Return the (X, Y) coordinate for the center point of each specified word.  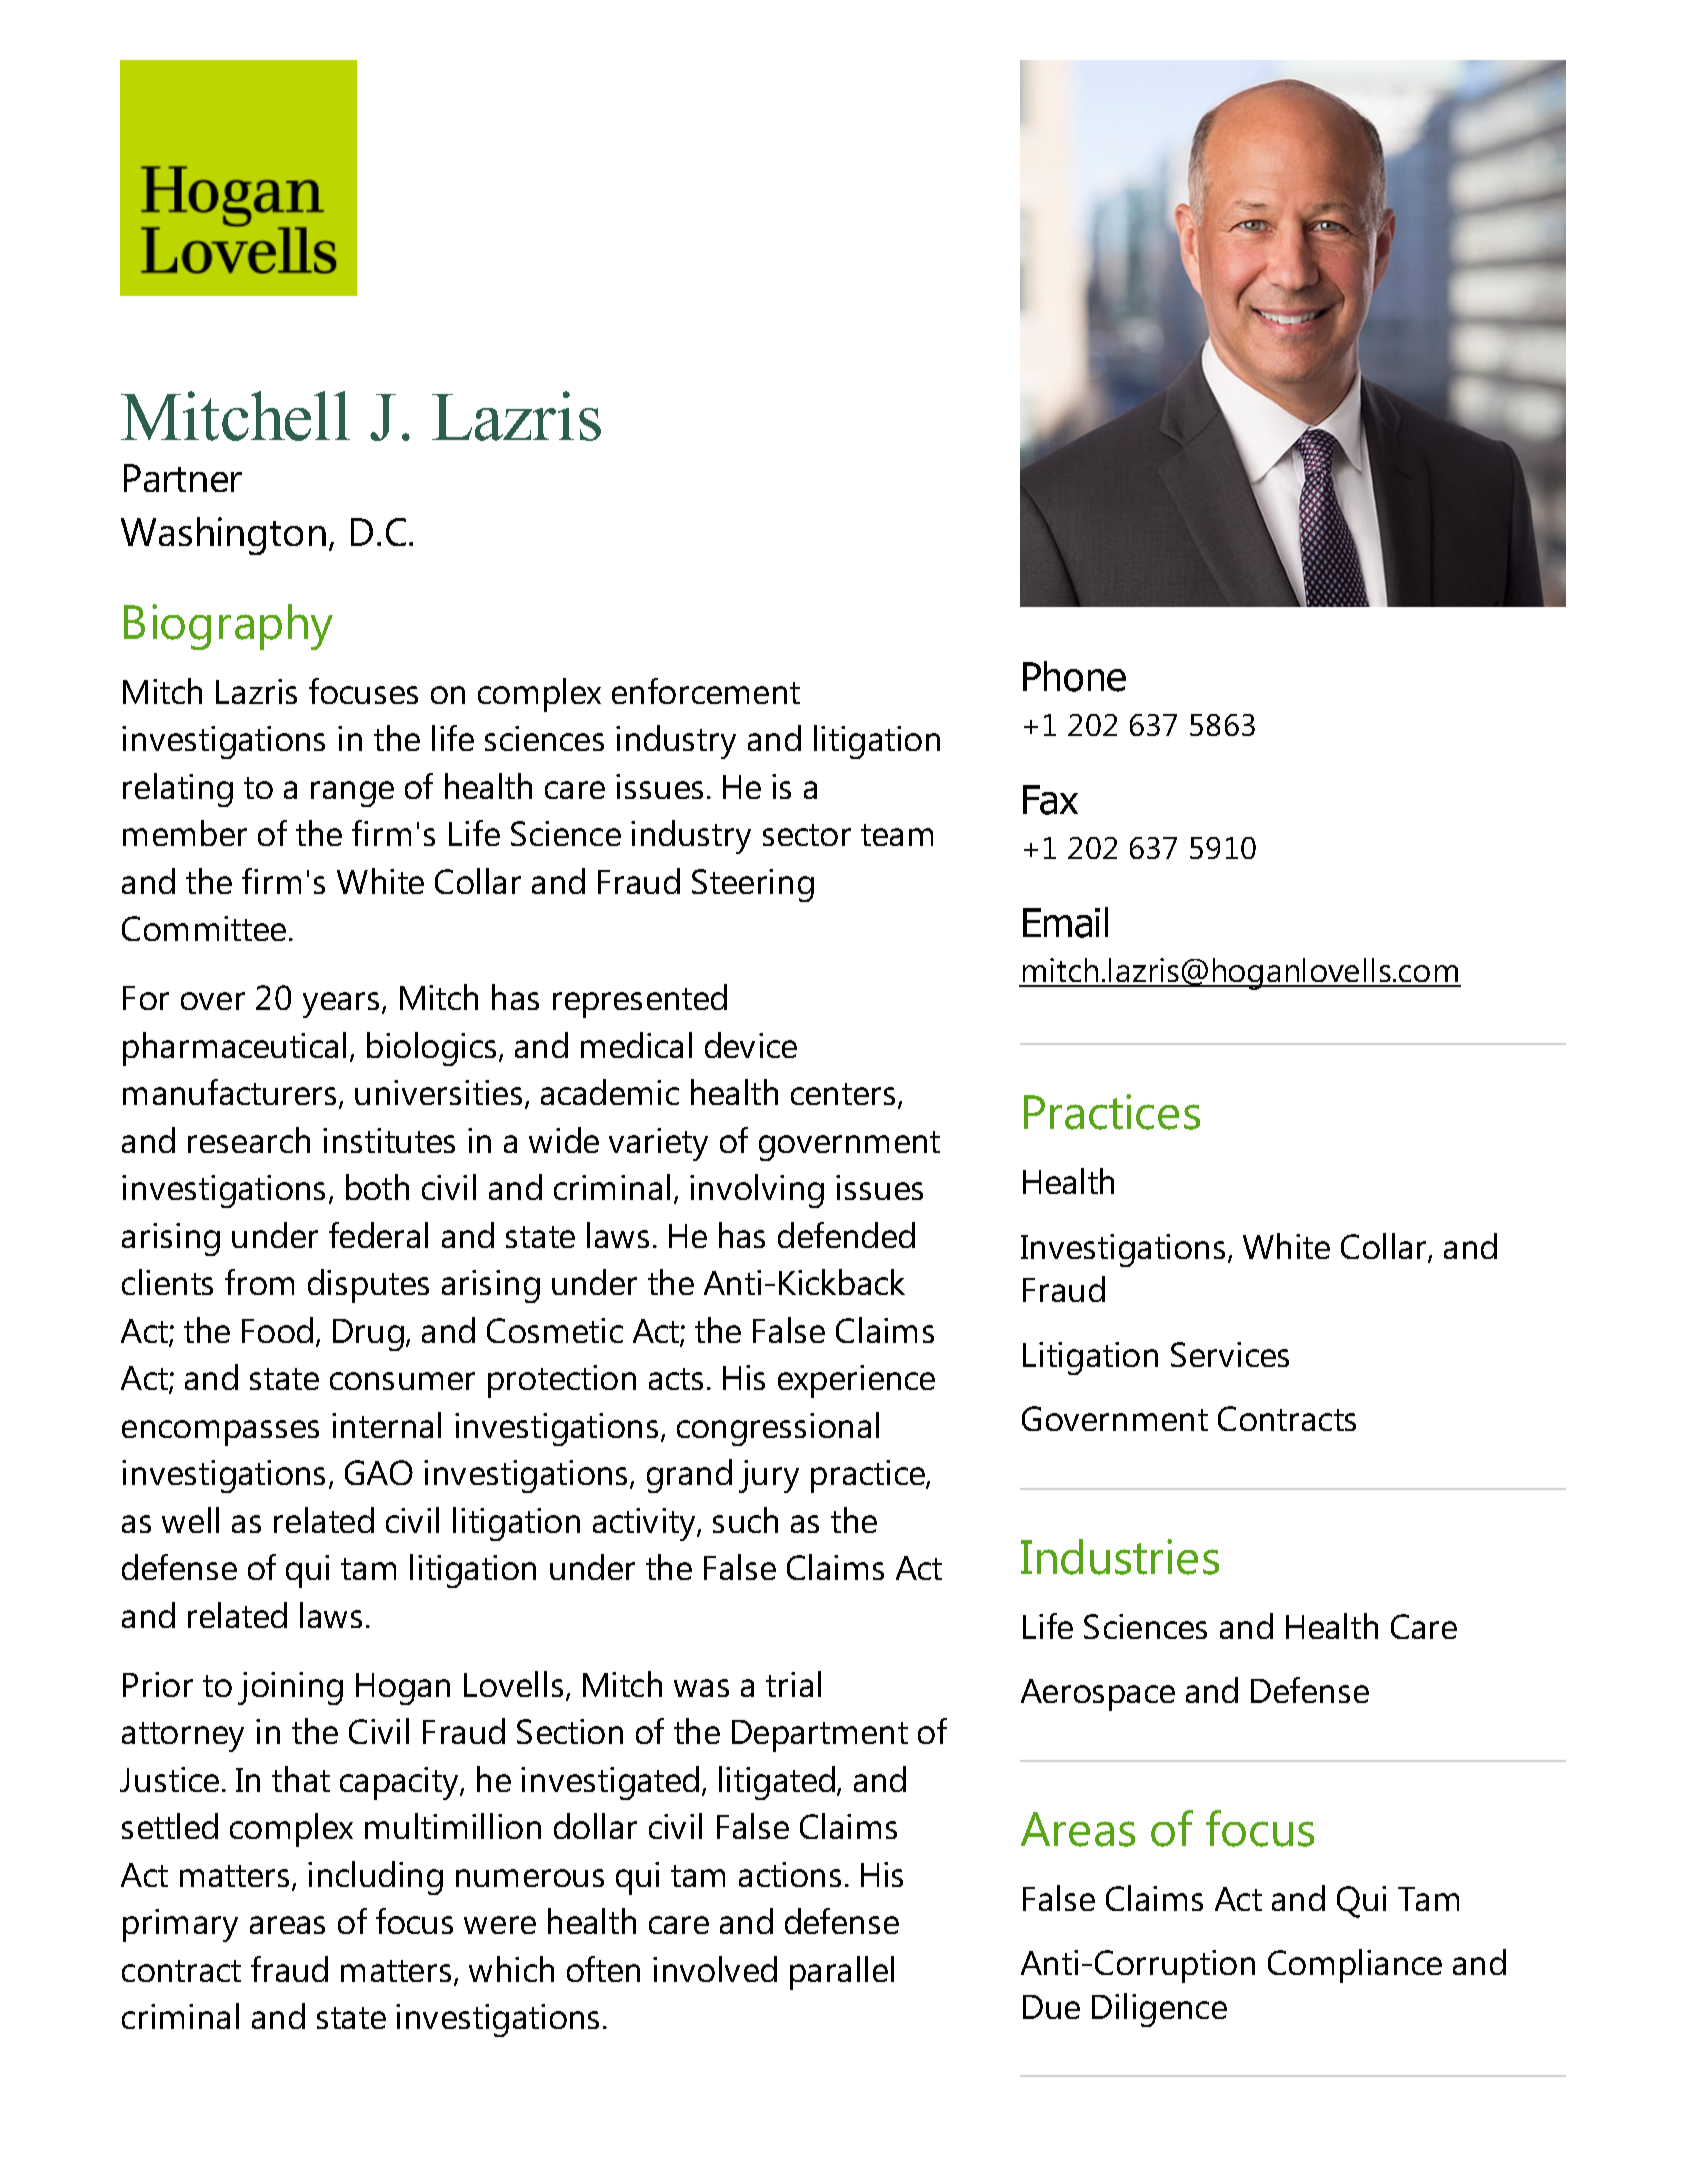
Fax (1050, 800)
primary (180, 1925)
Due (1051, 2007)
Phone (1074, 676)
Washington (223, 536)
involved (715, 1969)
